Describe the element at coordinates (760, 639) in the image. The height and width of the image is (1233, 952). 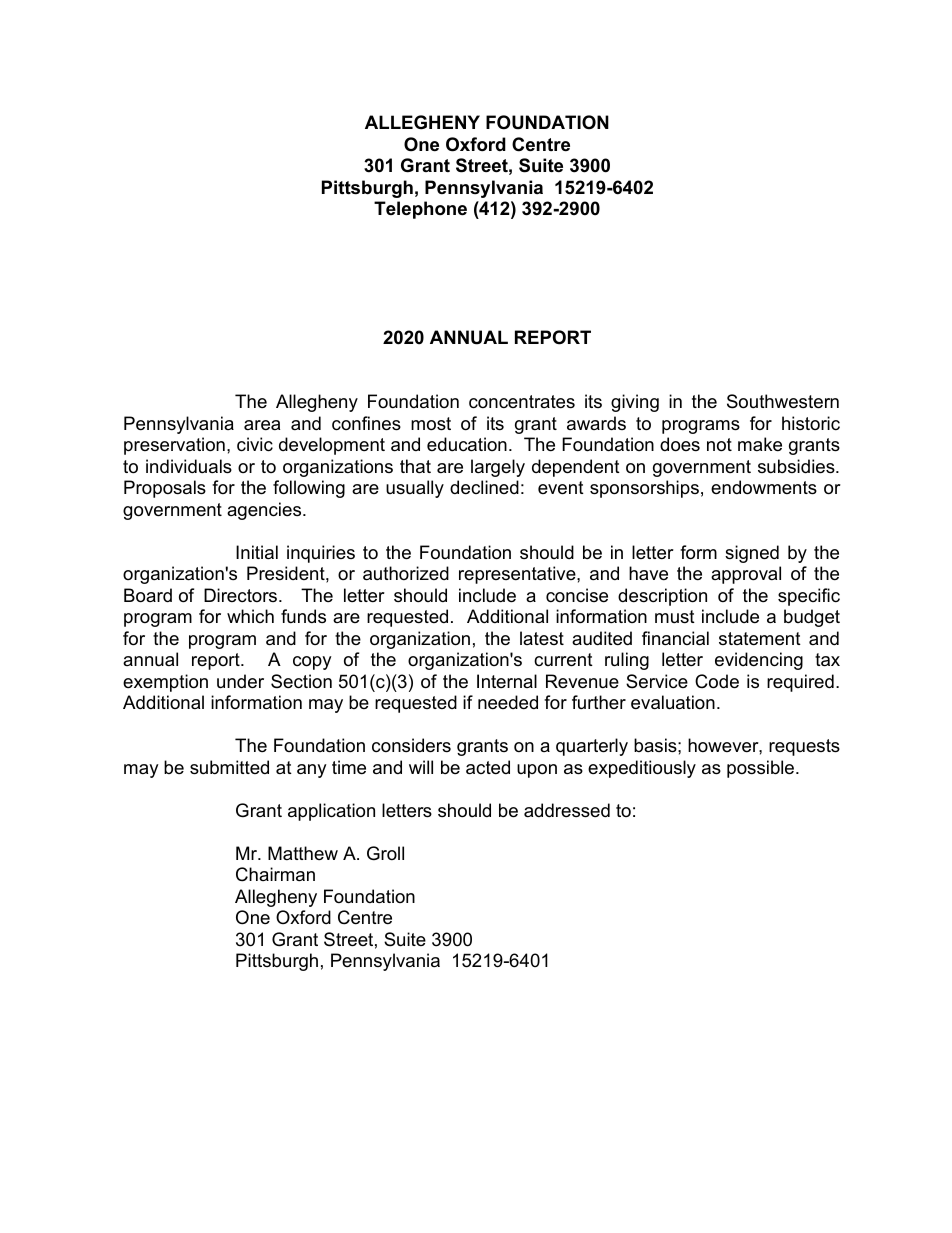
I see `statement` at that location.
